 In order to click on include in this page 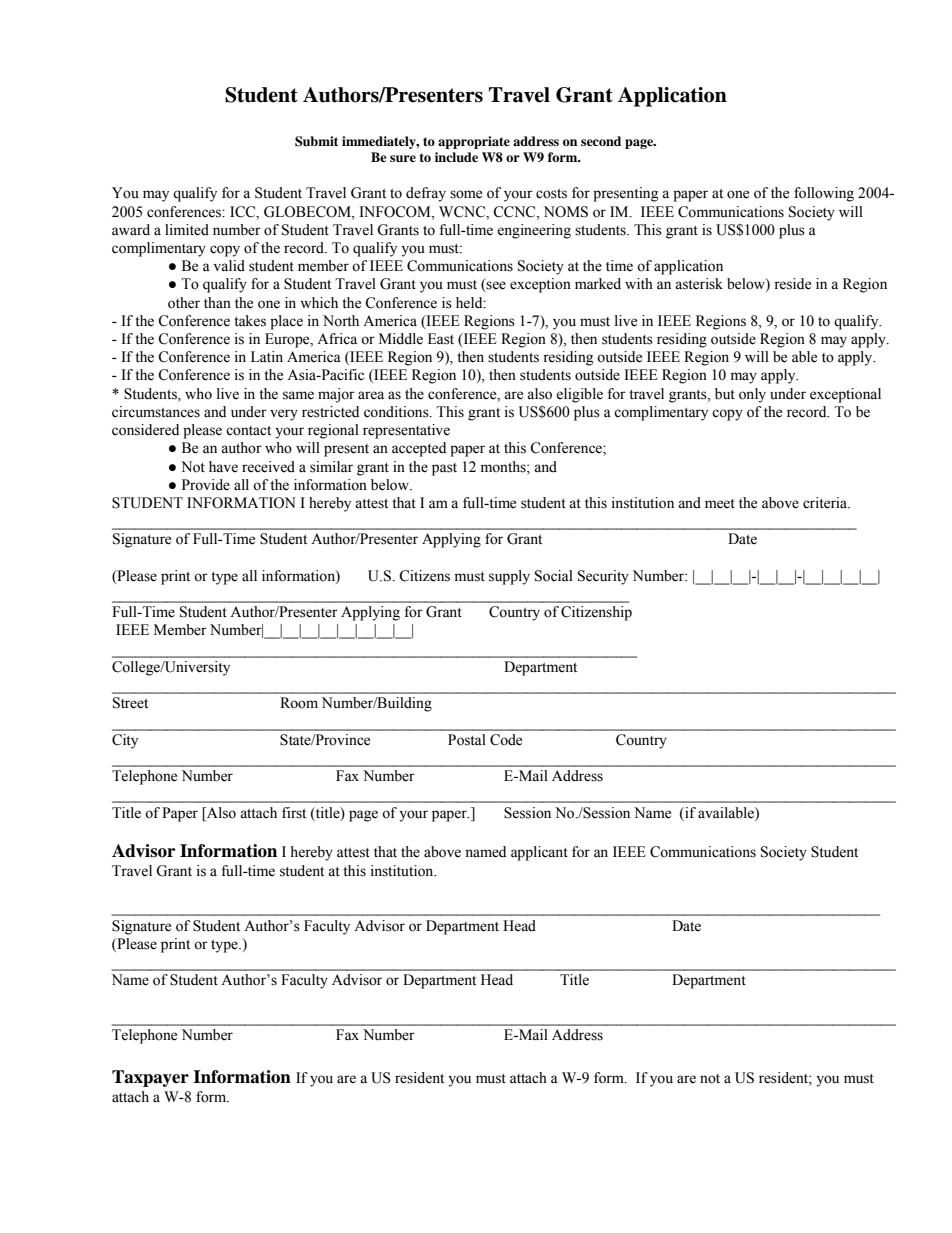, I will do `click(456, 157)`.
